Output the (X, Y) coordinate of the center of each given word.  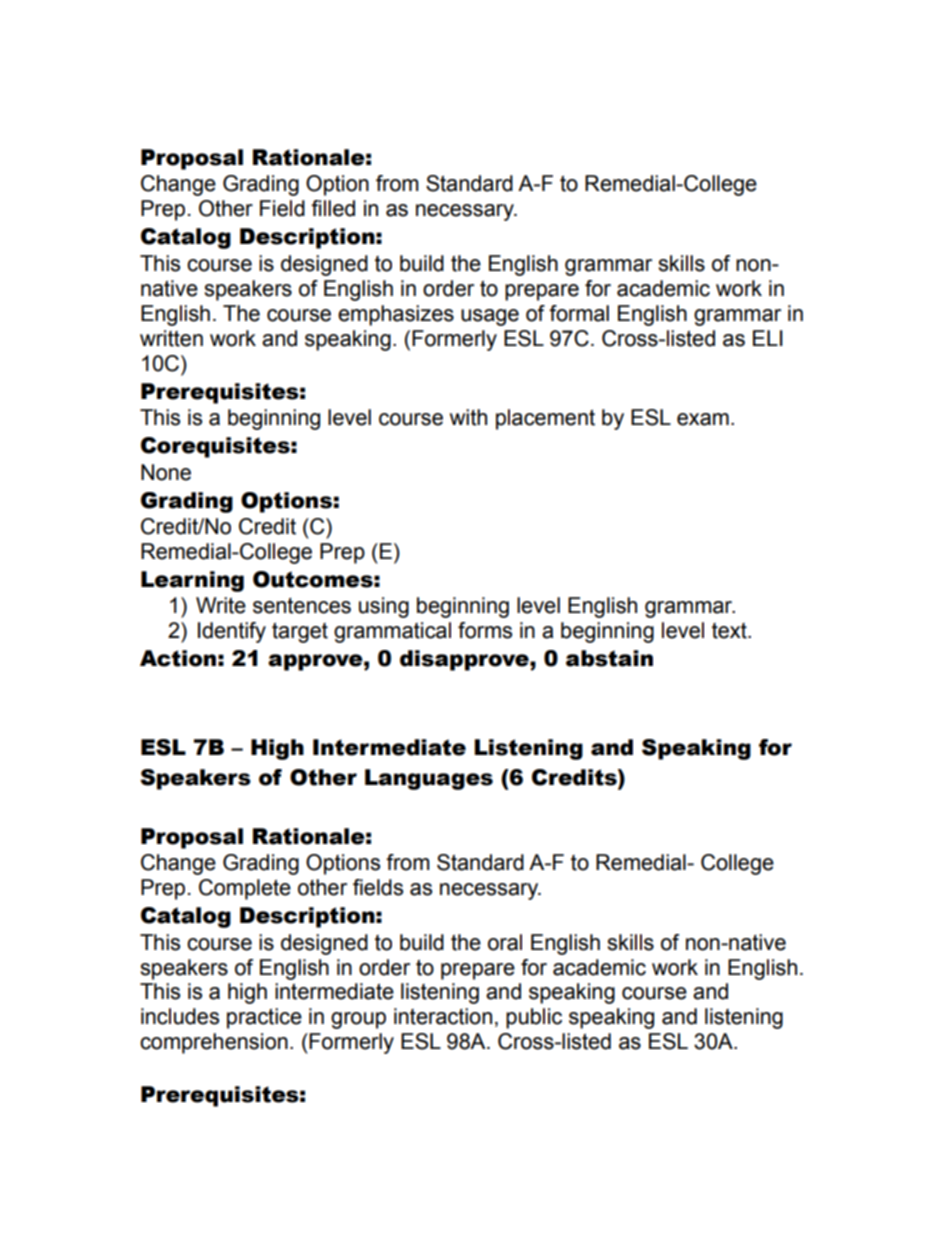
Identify (232, 632)
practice (264, 1018)
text (730, 631)
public (534, 1018)
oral (505, 942)
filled (333, 208)
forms (485, 630)
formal (579, 313)
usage (490, 317)
